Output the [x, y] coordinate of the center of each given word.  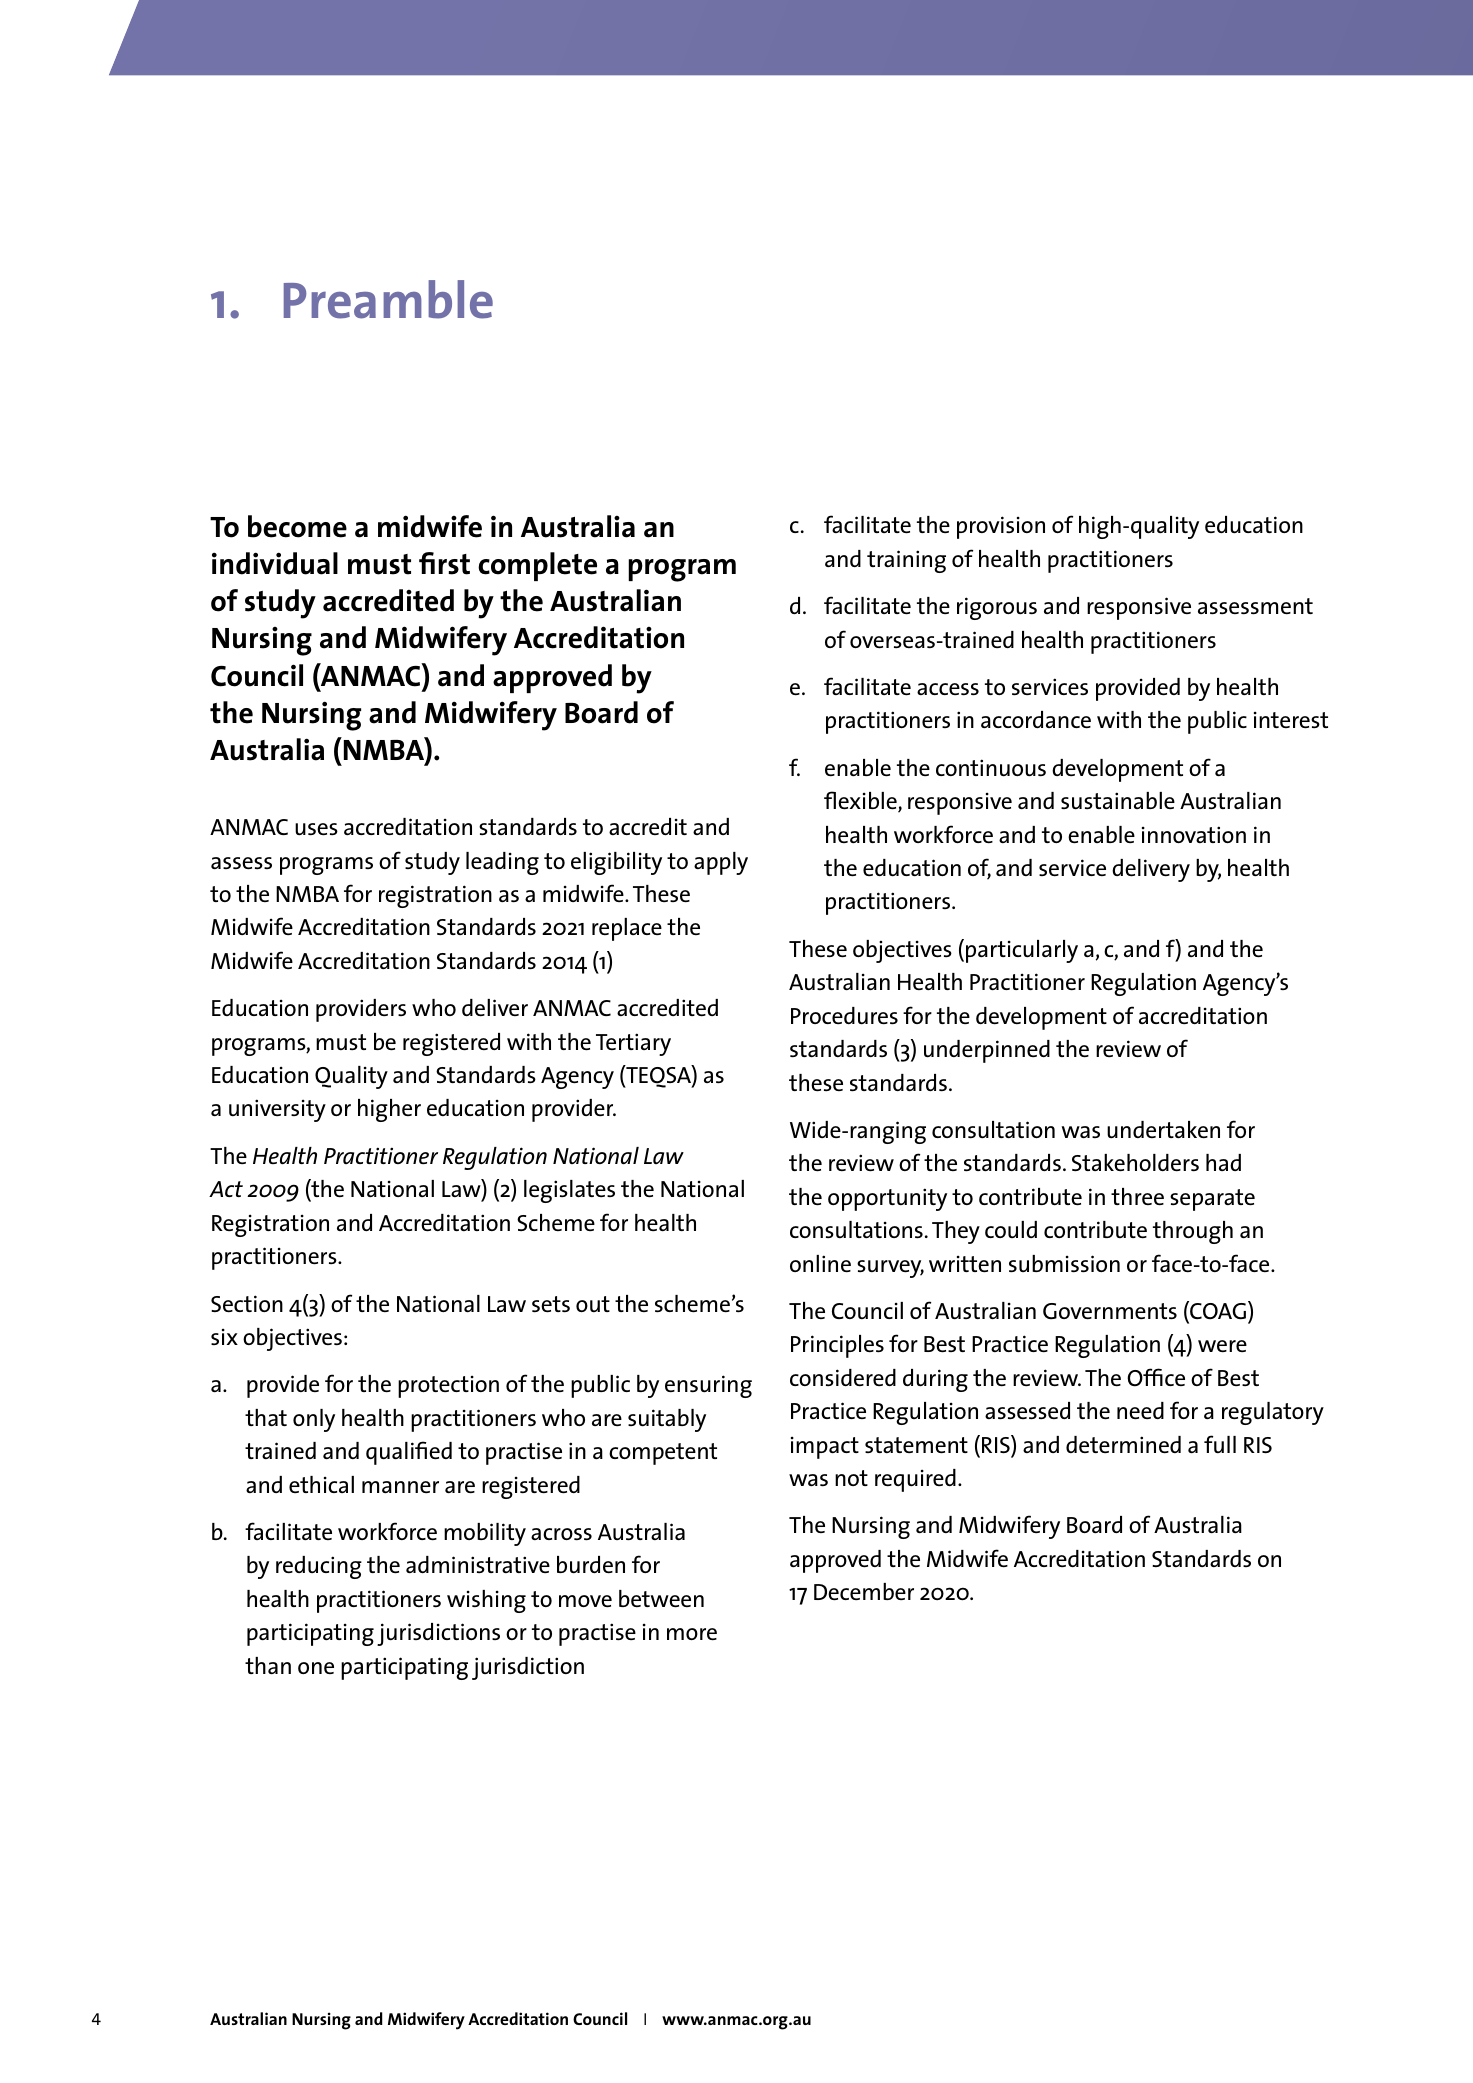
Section [247, 1303]
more [692, 1634]
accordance [1036, 719]
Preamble [388, 299]
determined [1123, 1444]
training [906, 561]
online [820, 1263]
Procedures [844, 1016]
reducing [319, 1567]
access [948, 689]
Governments [1110, 1311]
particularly [1022, 951]
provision [1001, 527]
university [277, 1110]
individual [275, 563]
